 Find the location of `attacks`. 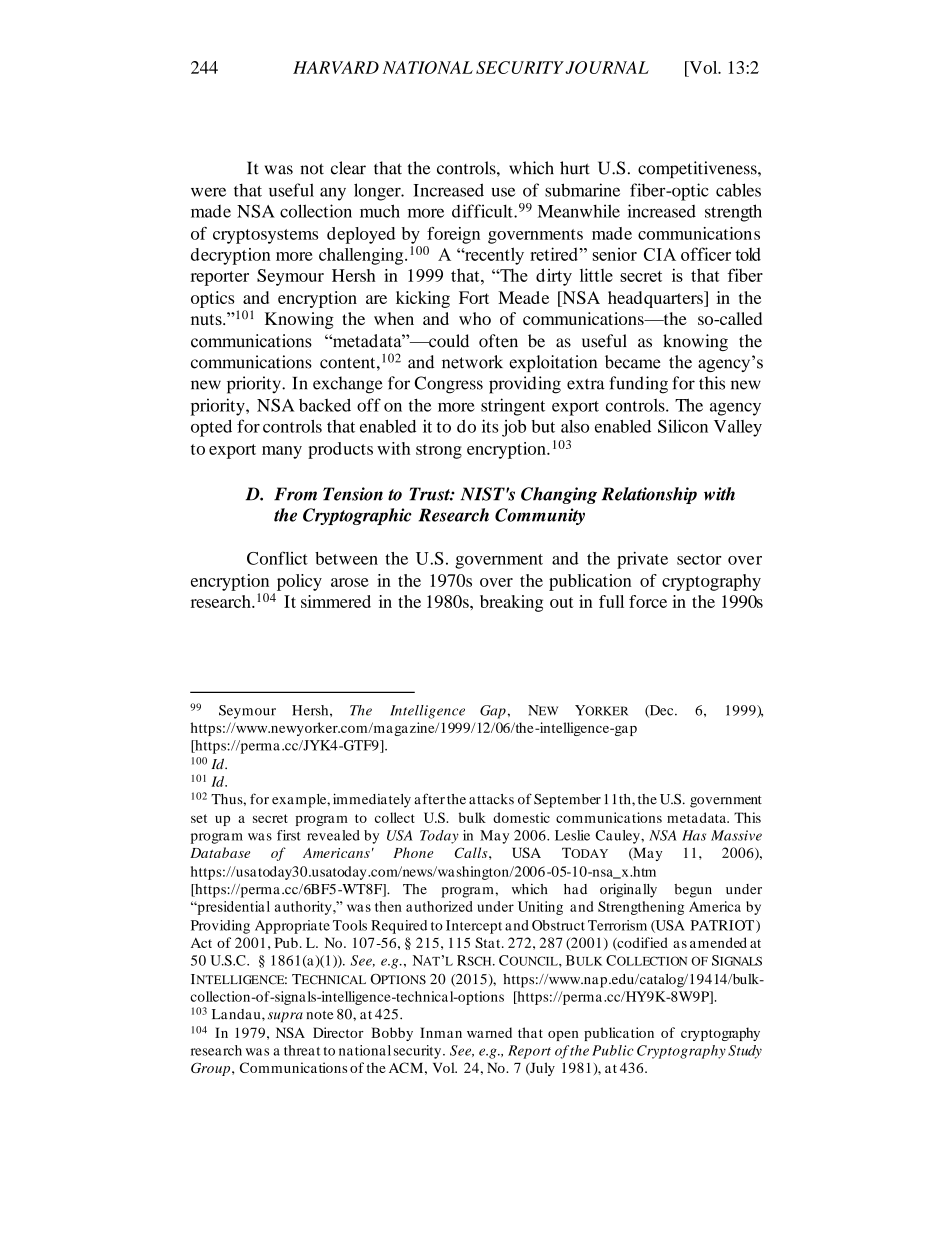

attacks is located at coordinates (491, 799).
